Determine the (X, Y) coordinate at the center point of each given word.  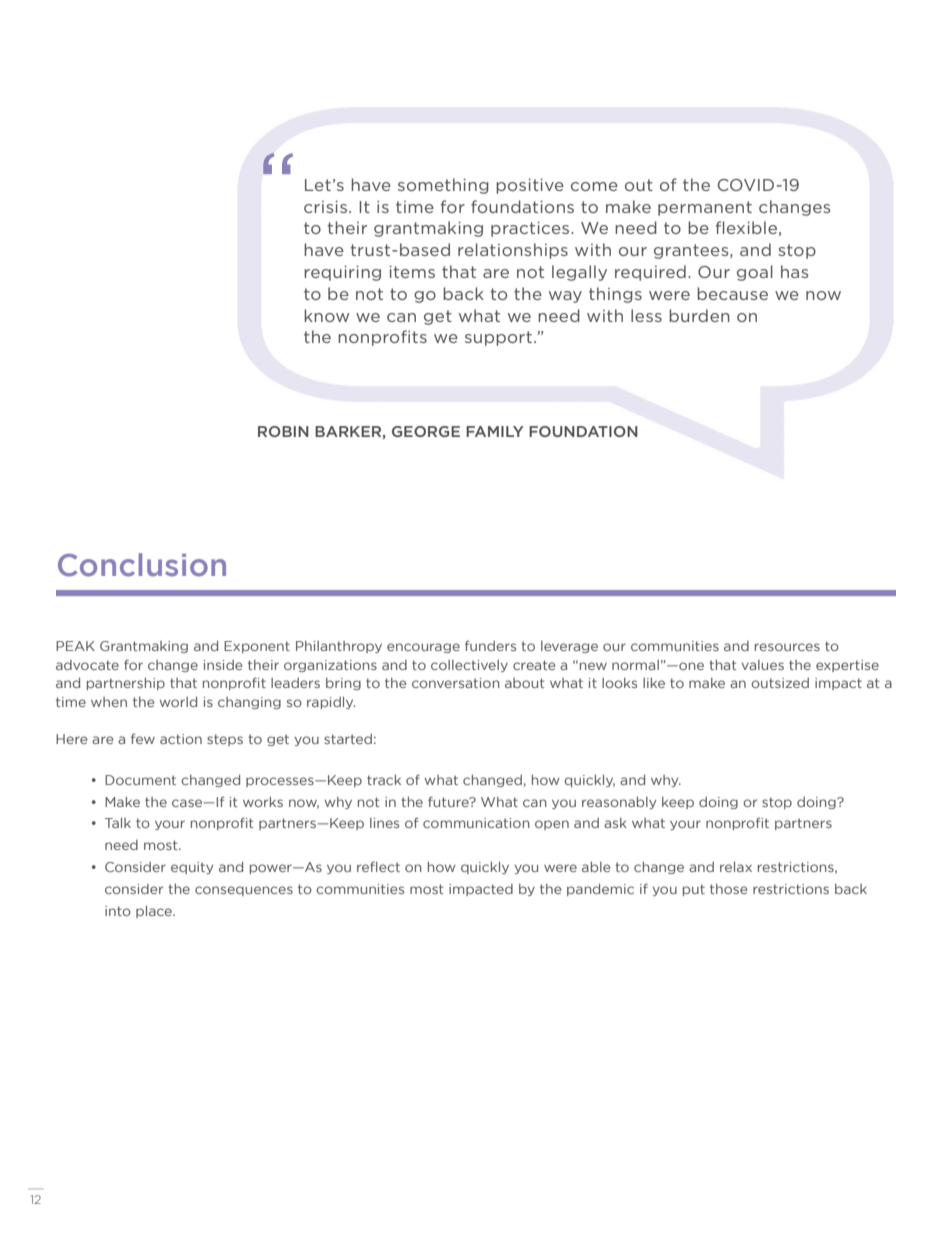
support (498, 338)
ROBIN (283, 431)
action (181, 739)
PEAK (75, 646)
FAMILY (495, 431)
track (384, 780)
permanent (705, 208)
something (443, 186)
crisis (325, 207)
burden (699, 315)
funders (490, 645)
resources (787, 647)
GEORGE (426, 431)
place (155, 912)
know (326, 315)
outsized (780, 683)
